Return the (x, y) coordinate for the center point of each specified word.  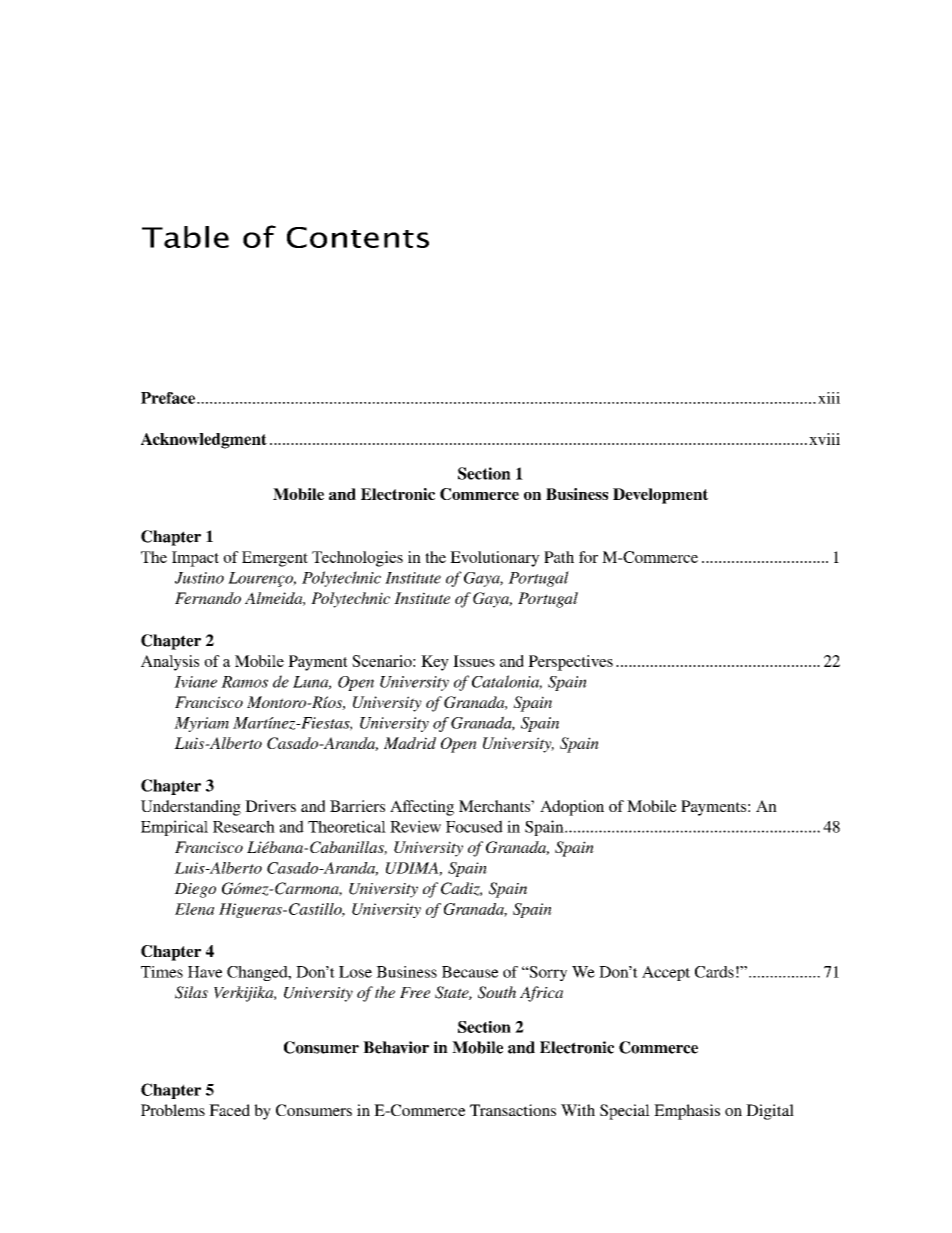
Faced (229, 1110)
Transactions (513, 1110)
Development (660, 496)
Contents (358, 237)
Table (185, 237)
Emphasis (687, 1112)
